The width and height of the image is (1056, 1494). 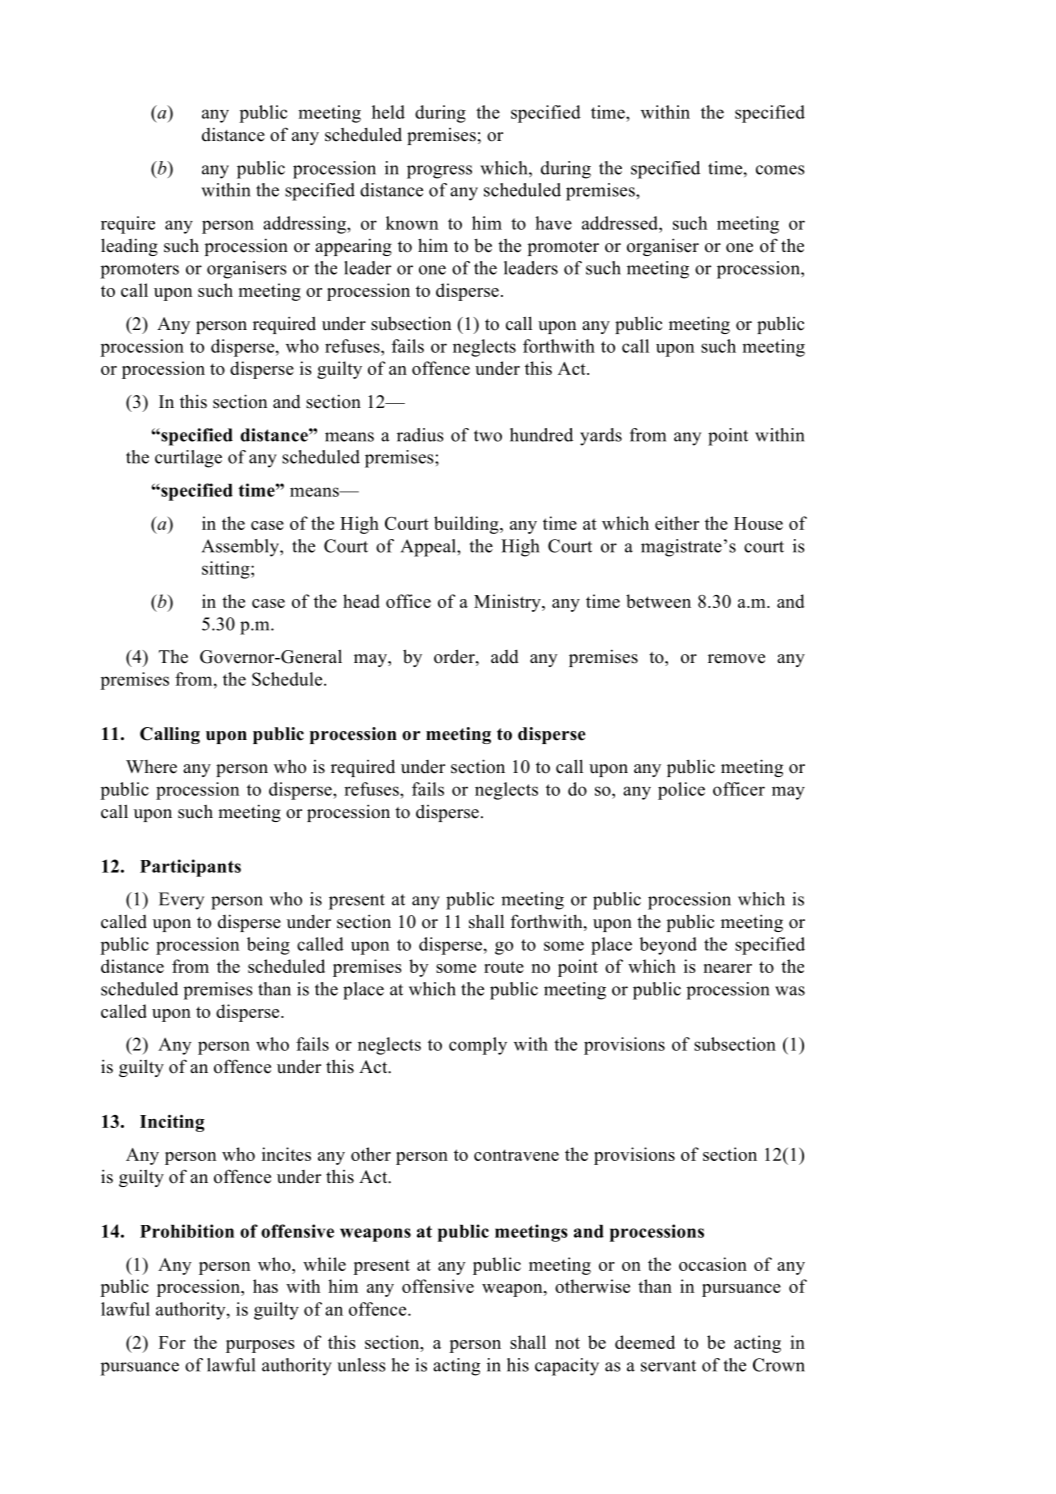 What do you see at coordinates (780, 170) in the image?
I see `comes` at bounding box center [780, 170].
